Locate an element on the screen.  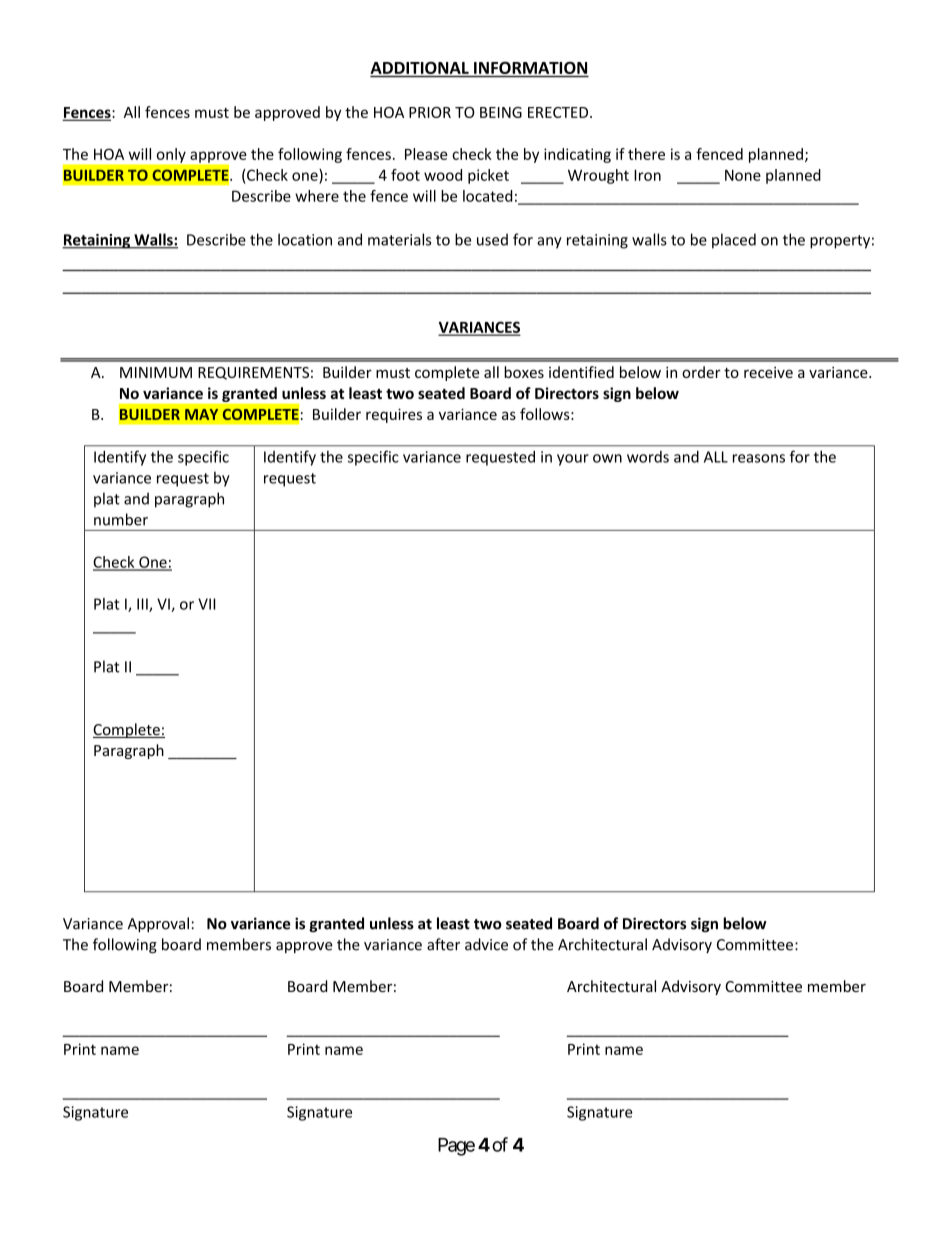
order is located at coordinates (701, 372).
